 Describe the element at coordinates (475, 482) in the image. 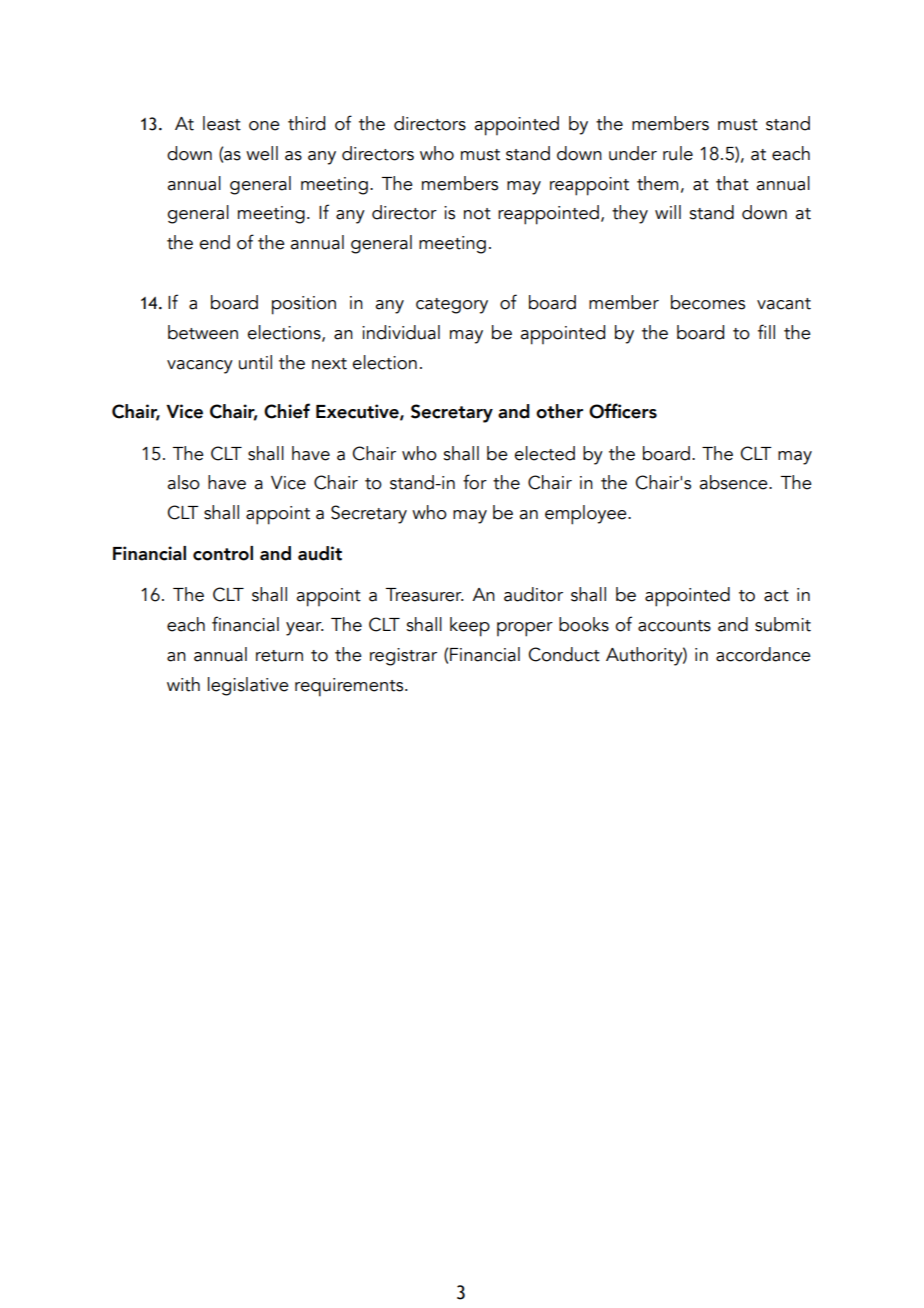

I see `for` at that location.
